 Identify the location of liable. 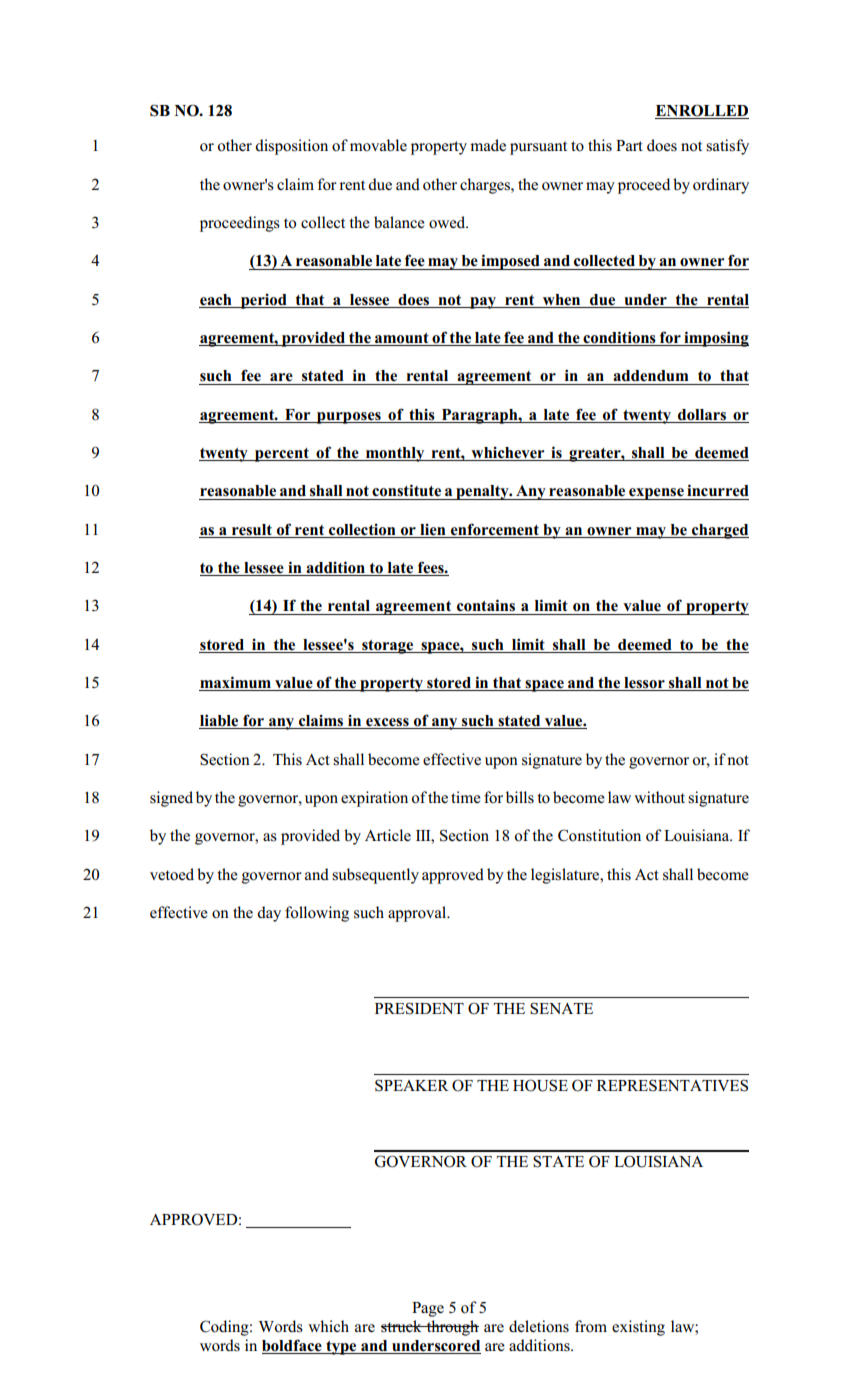
(220, 722).
